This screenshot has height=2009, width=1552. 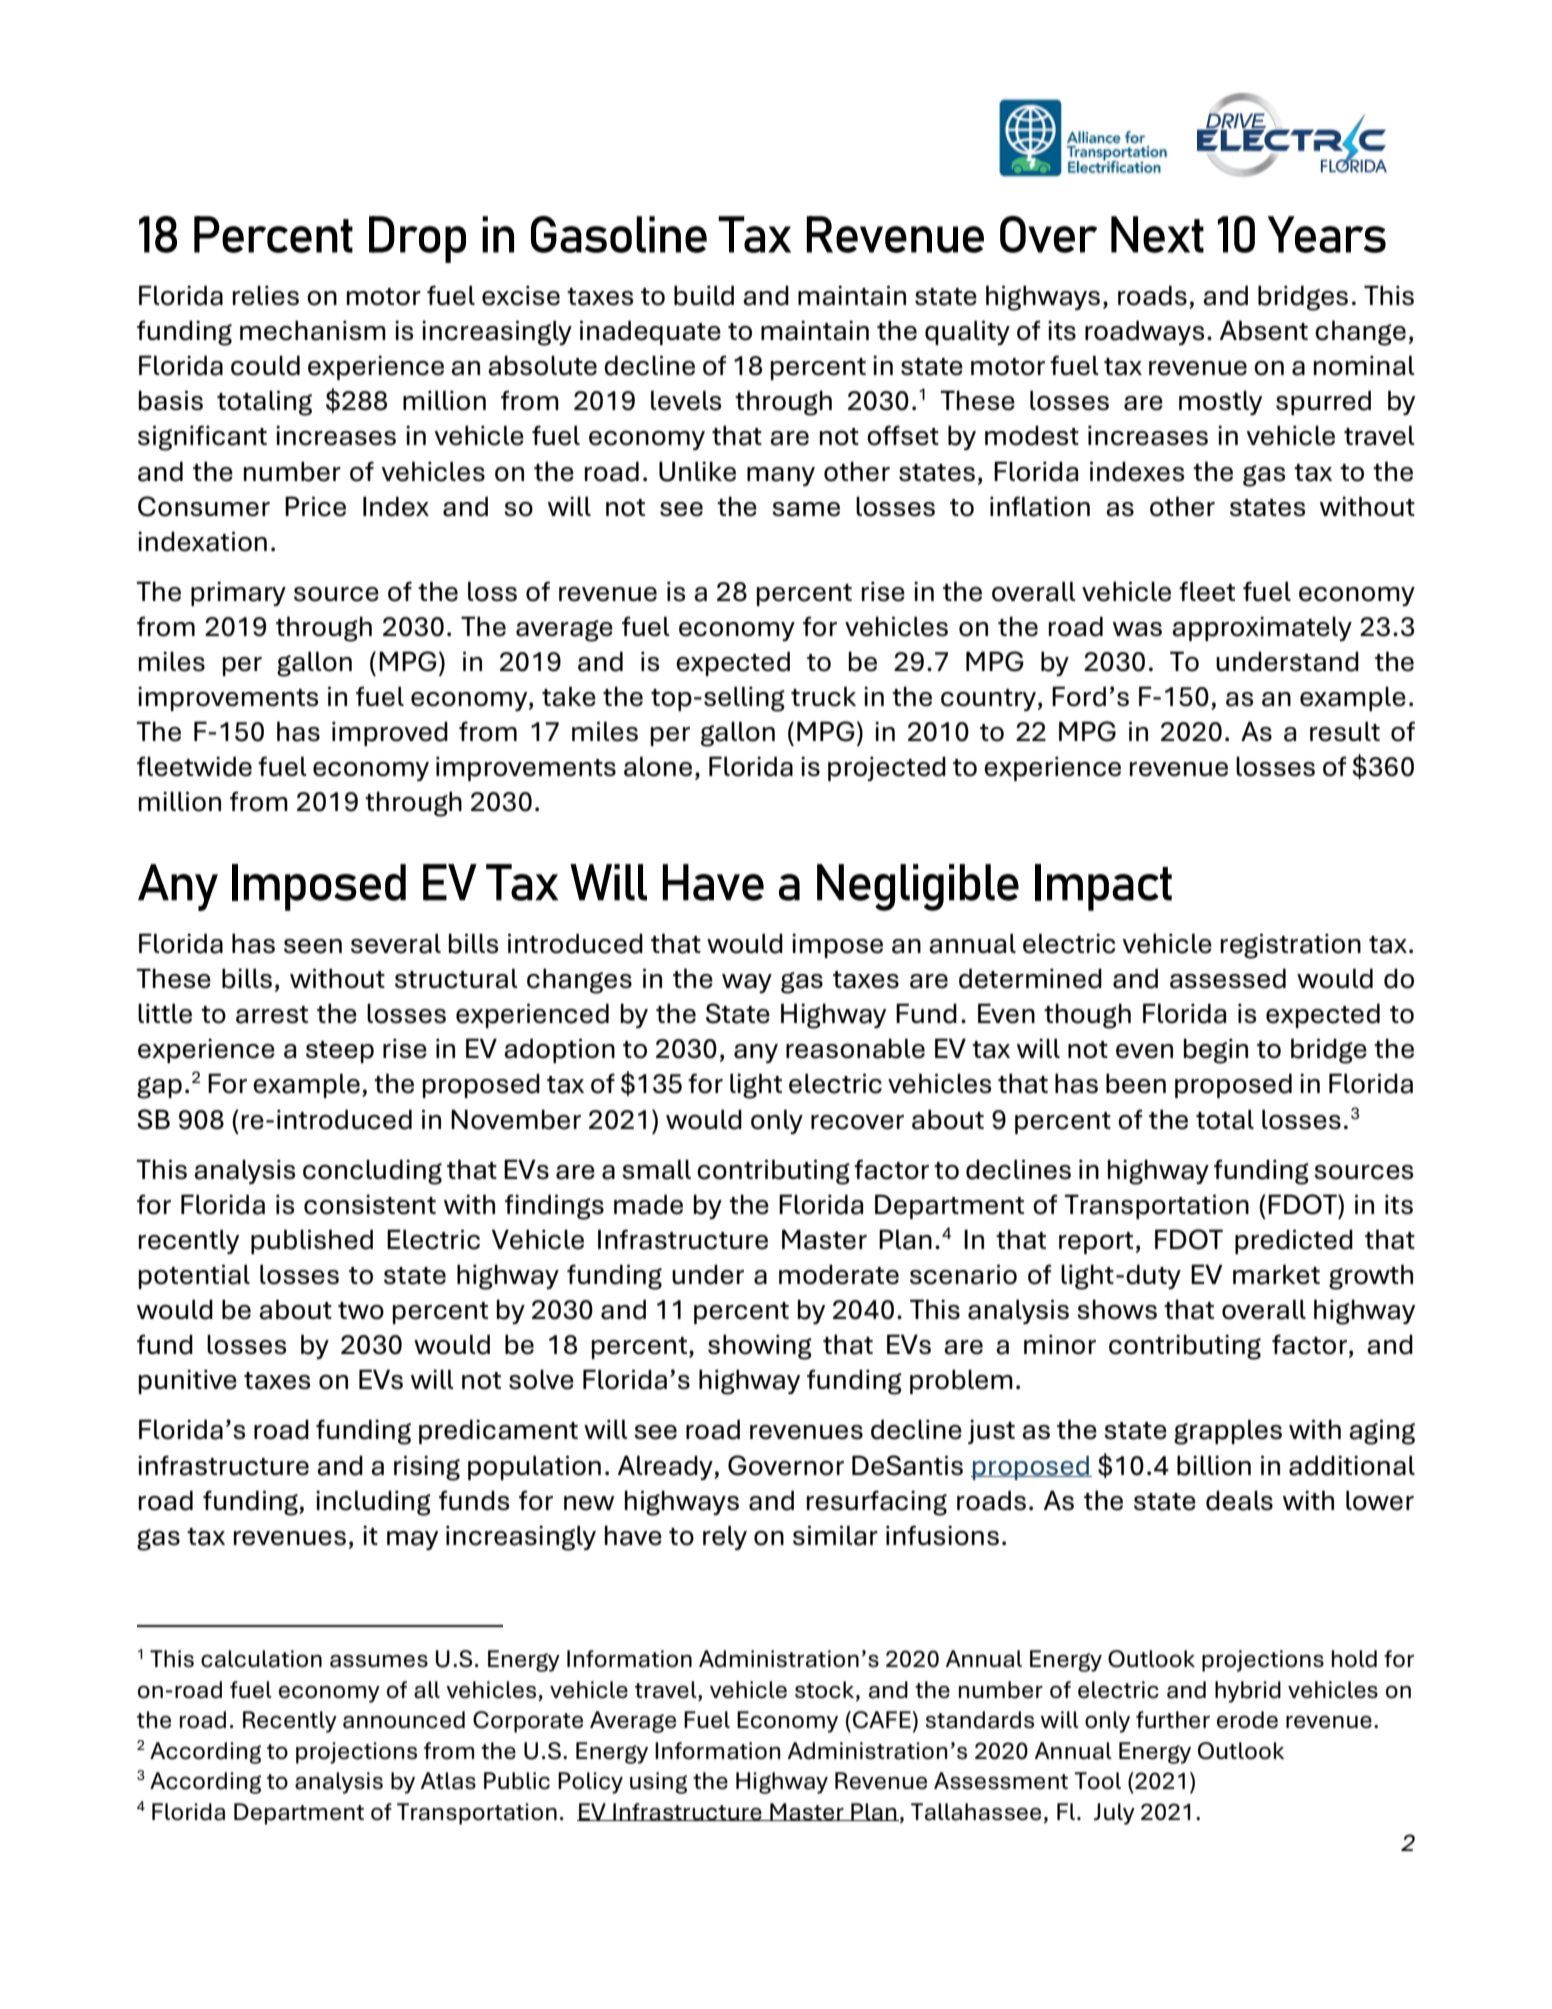 What do you see at coordinates (404, 1720) in the screenshot?
I see `announced` at bounding box center [404, 1720].
